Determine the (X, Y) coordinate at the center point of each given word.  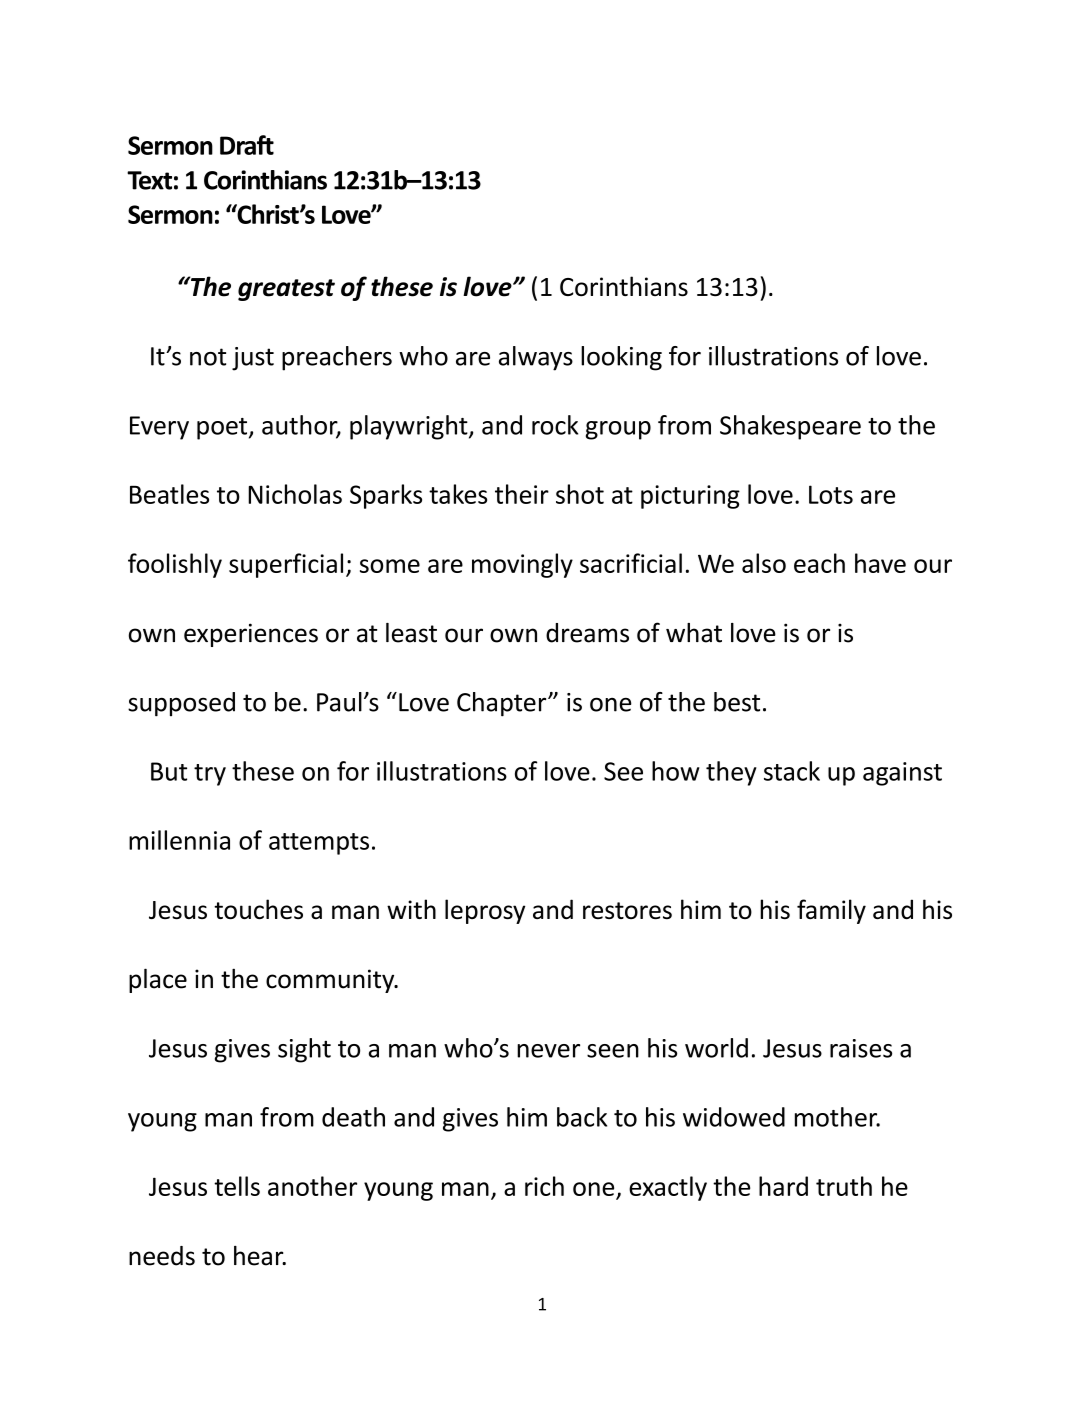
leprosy (485, 911)
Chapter (503, 704)
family (831, 911)
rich (544, 1186)
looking (621, 358)
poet (223, 429)
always (536, 358)
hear (260, 1256)
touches (258, 909)
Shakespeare (790, 427)
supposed (181, 704)
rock (555, 425)
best (737, 702)
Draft (247, 145)
